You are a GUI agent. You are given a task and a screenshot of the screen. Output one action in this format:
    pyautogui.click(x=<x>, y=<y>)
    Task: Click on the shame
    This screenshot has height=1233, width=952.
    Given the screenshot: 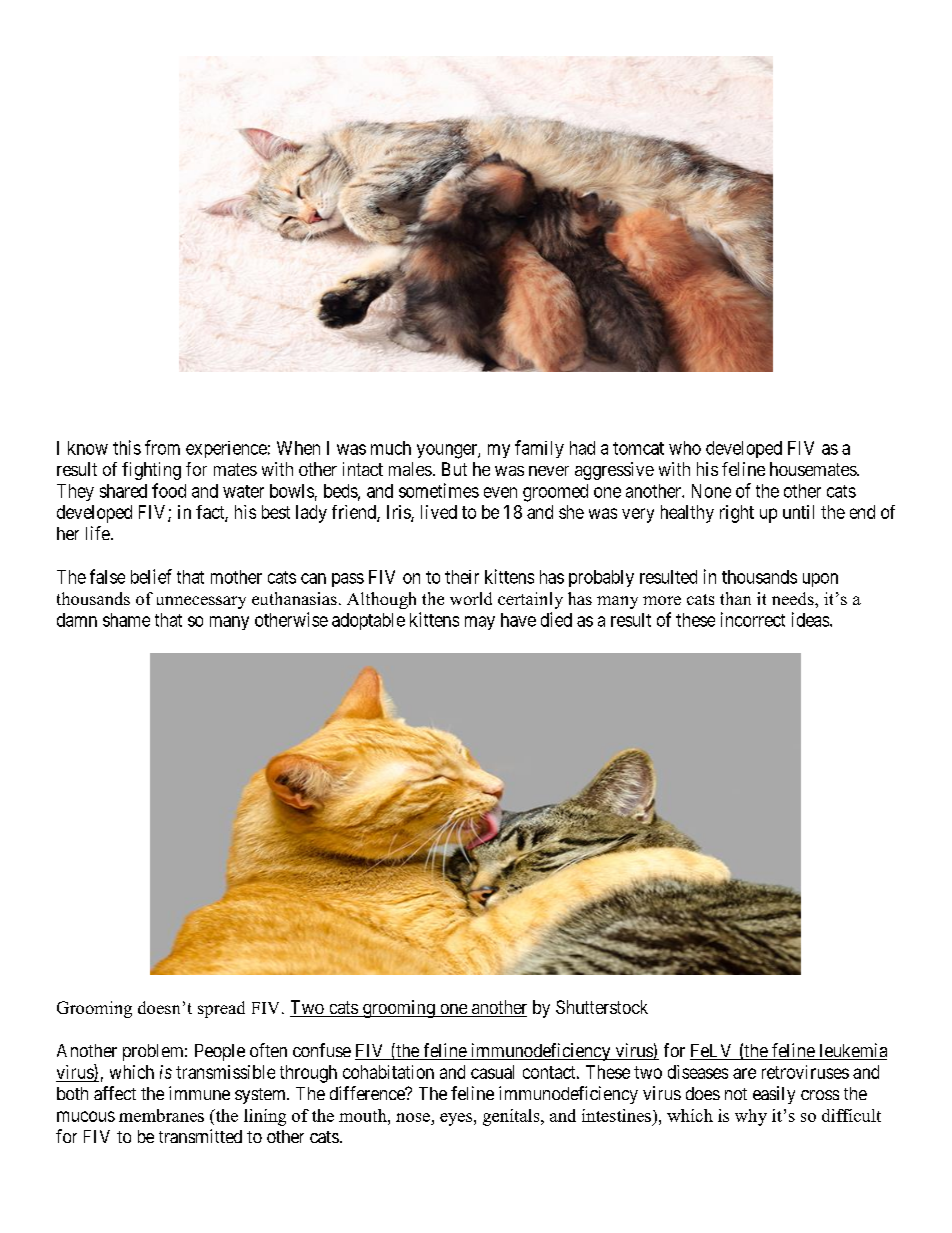 What is the action you would take?
    pyautogui.click(x=126, y=620)
